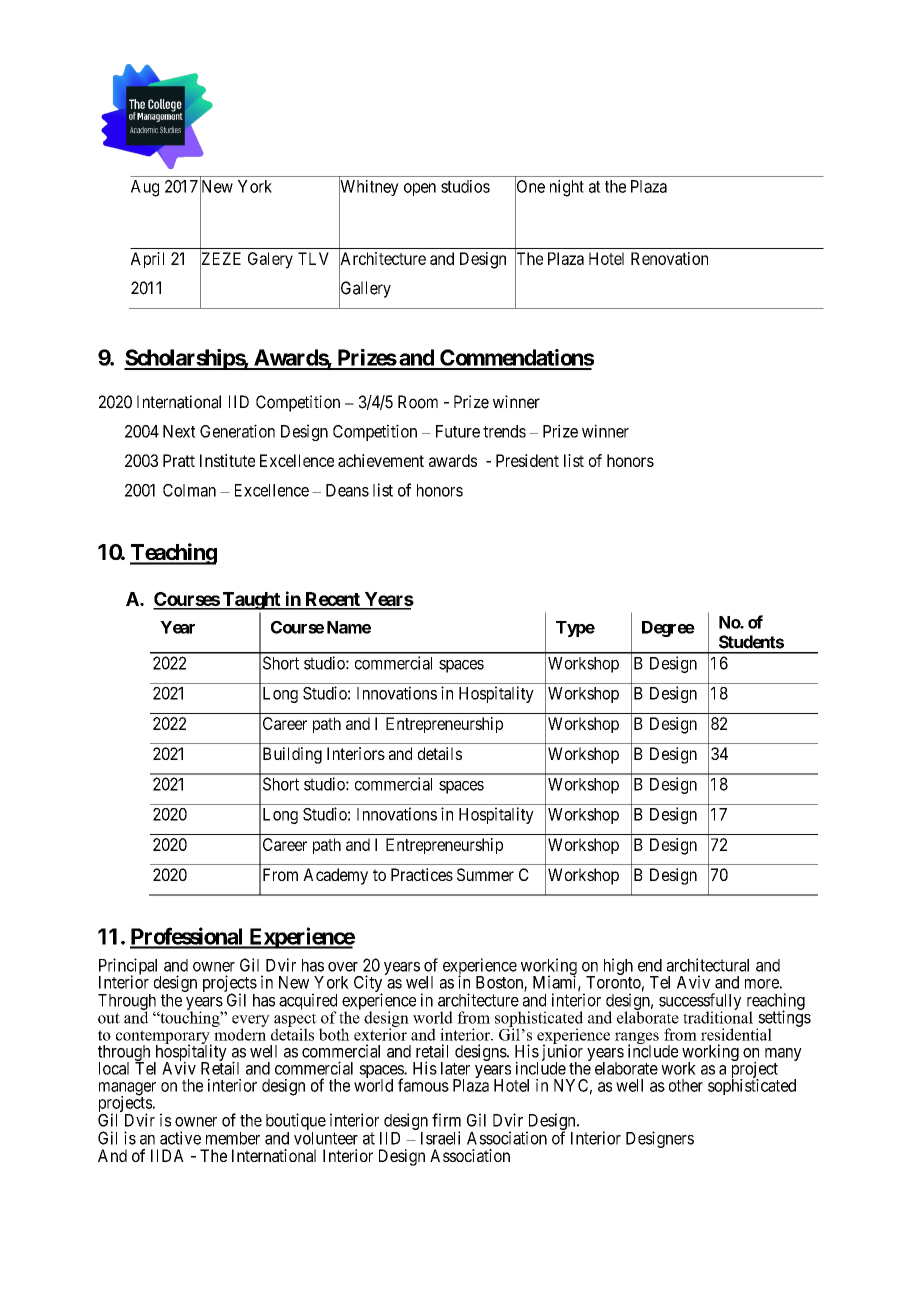 The height and width of the document is (1307, 924). What do you see at coordinates (422, 874) in the document?
I see `Practices` at bounding box center [422, 874].
